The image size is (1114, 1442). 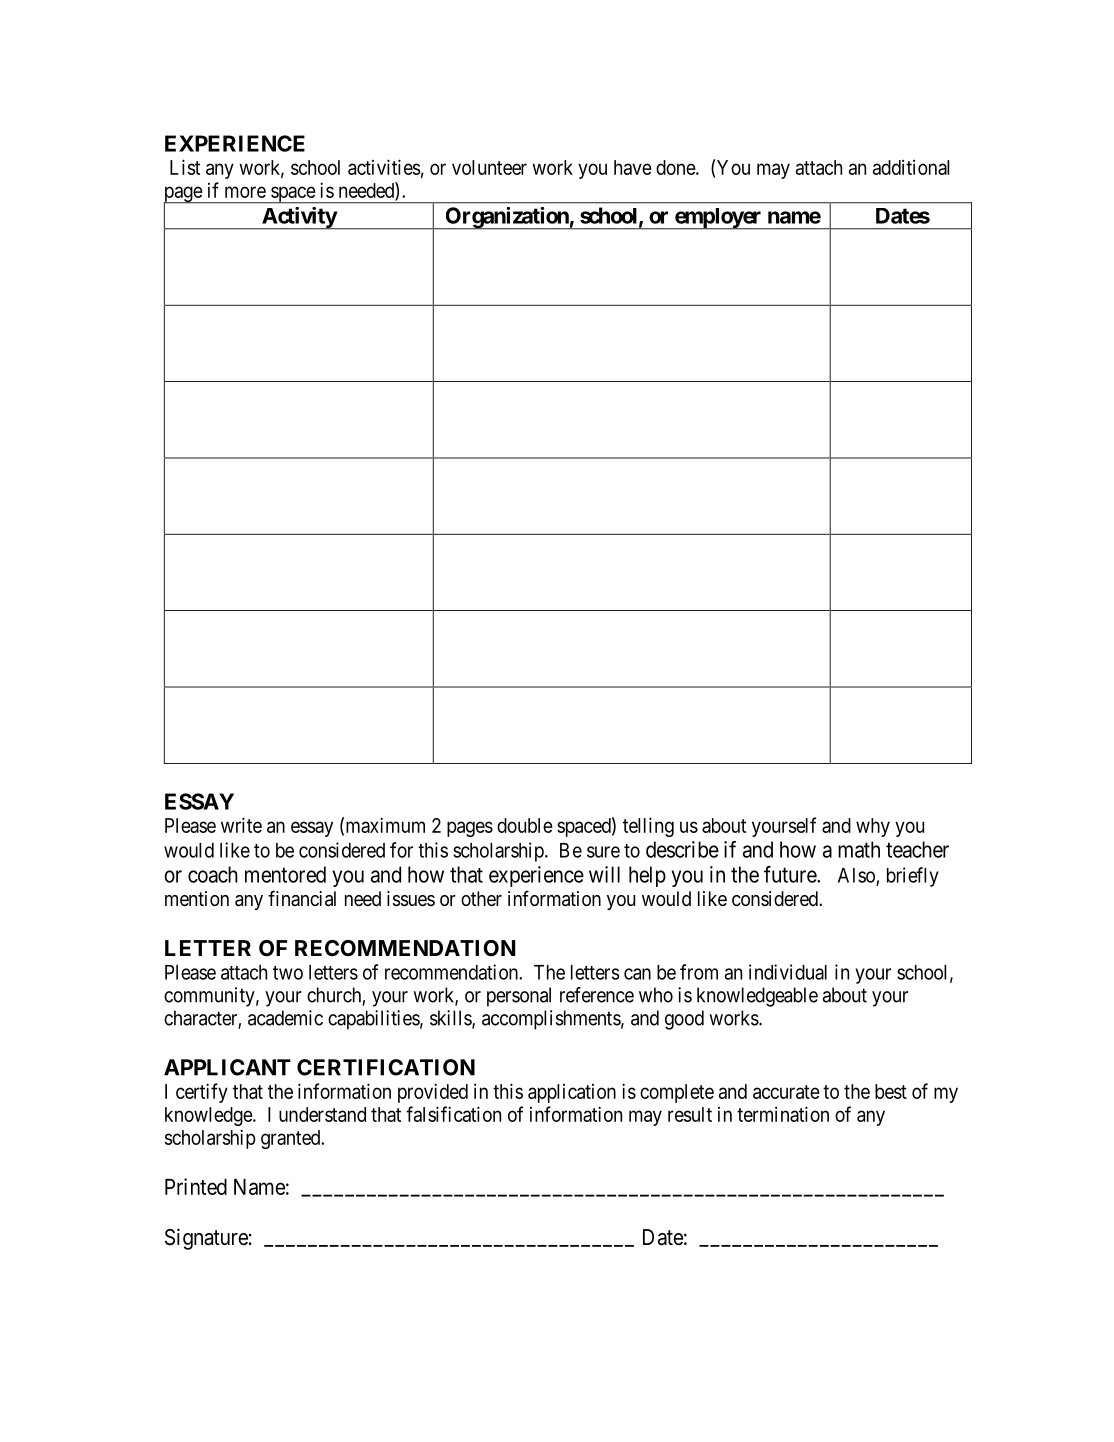 I want to click on write, so click(x=241, y=825).
